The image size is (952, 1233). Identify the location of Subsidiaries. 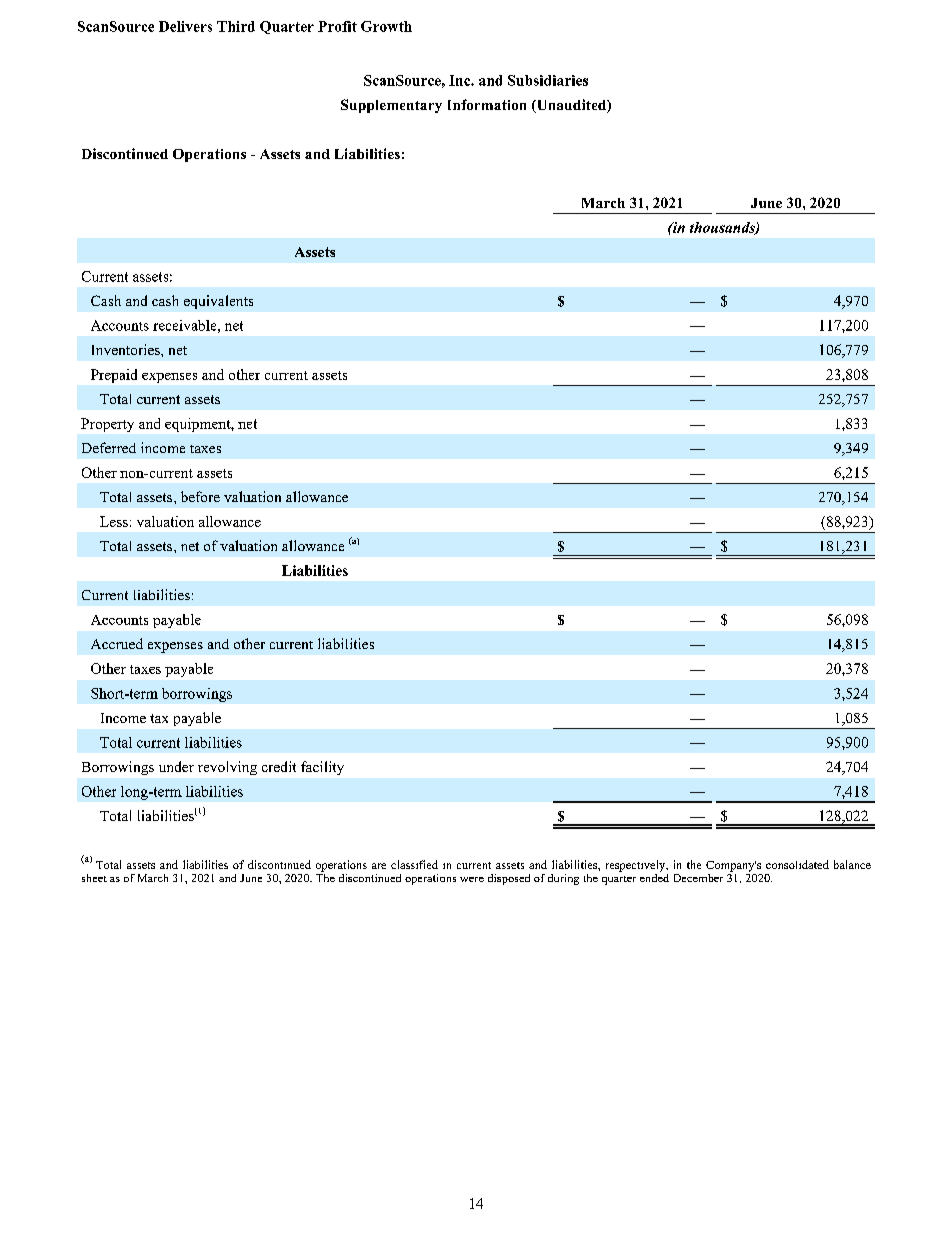
(548, 80).
